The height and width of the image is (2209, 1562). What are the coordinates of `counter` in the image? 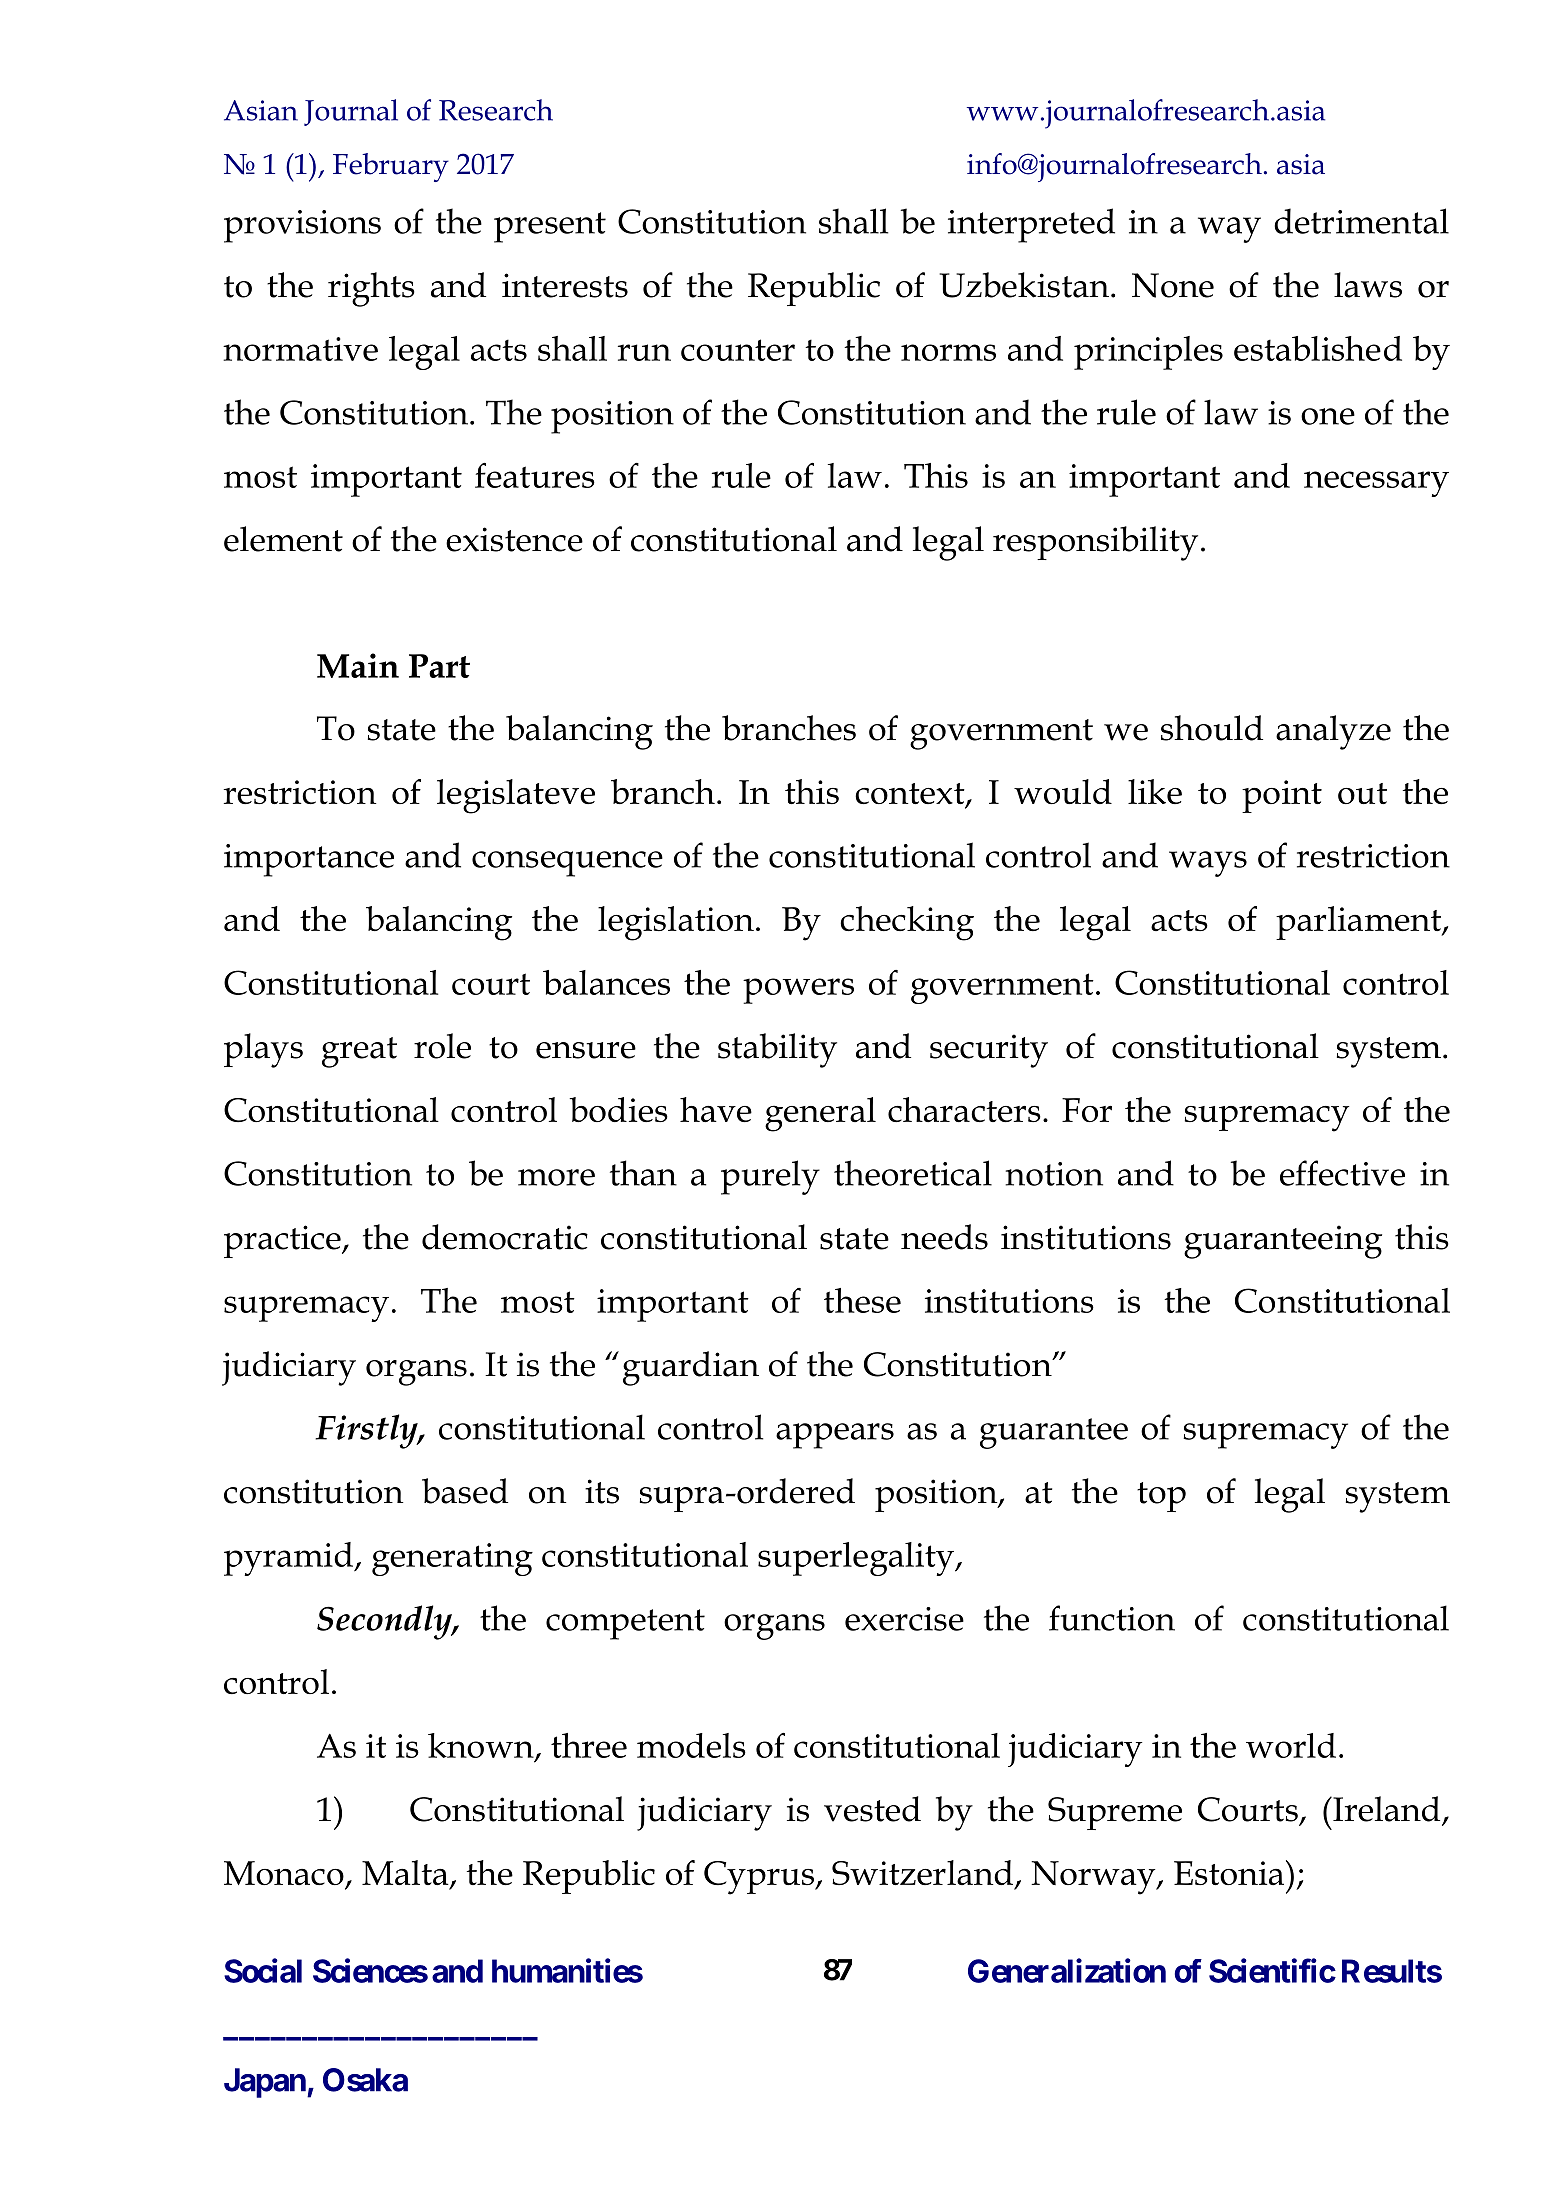 It's located at (738, 350).
